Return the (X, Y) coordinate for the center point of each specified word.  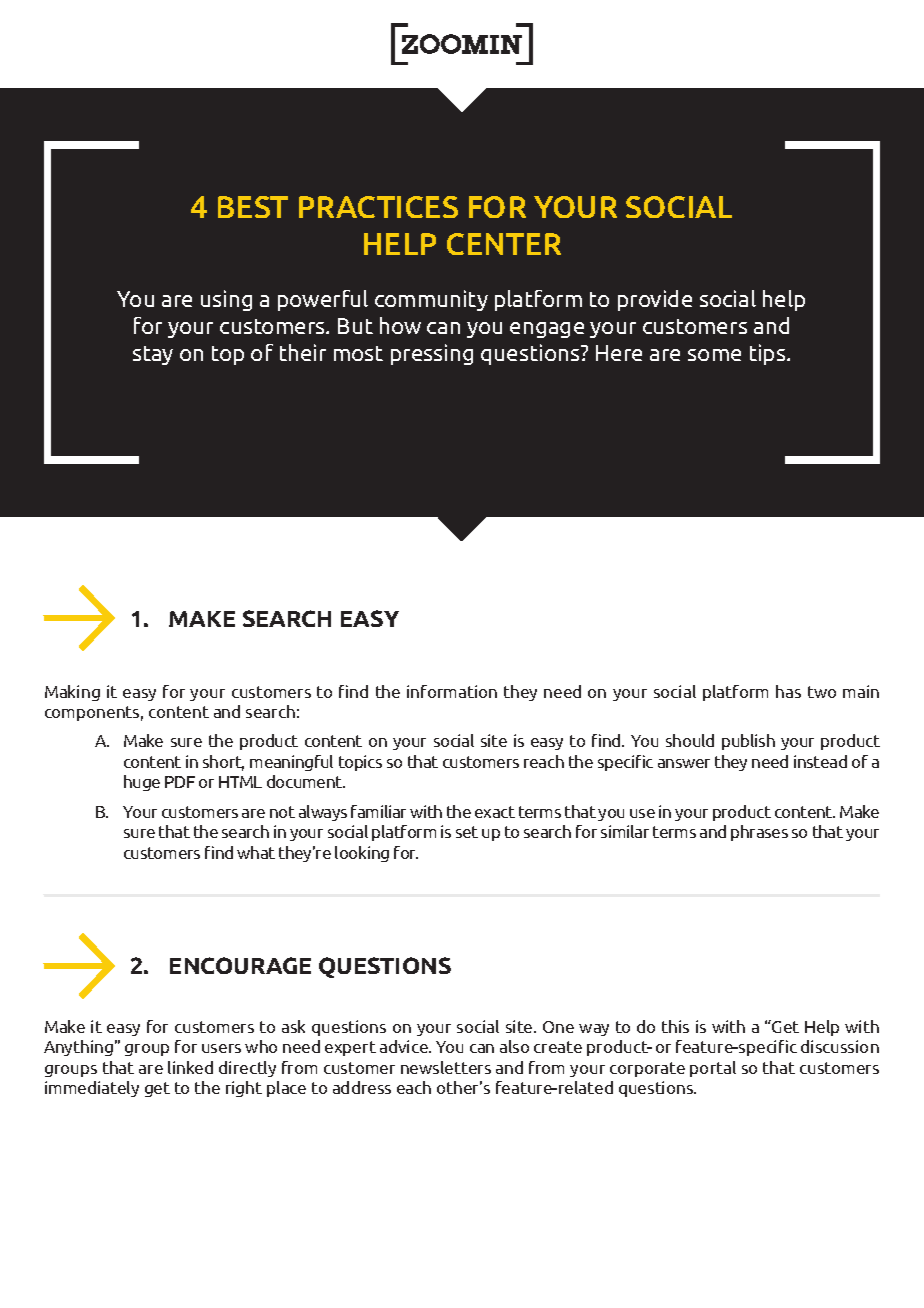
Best (253, 207)
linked (190, 1067)
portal (713, 1069)
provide (655, 300)
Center (504, 244)
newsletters (446, 1067)
